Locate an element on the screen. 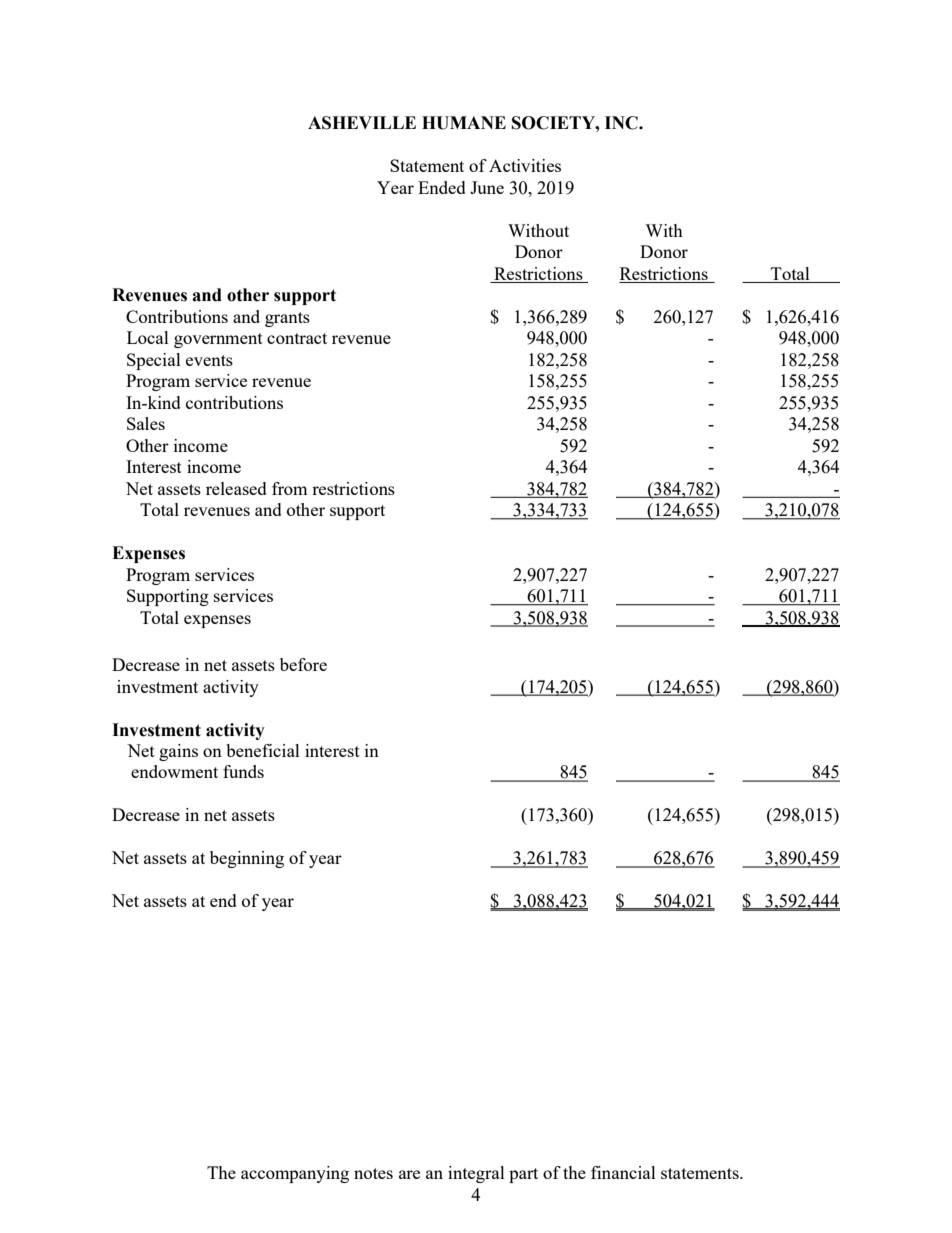  Ended is located at coordinates (442, 187).
